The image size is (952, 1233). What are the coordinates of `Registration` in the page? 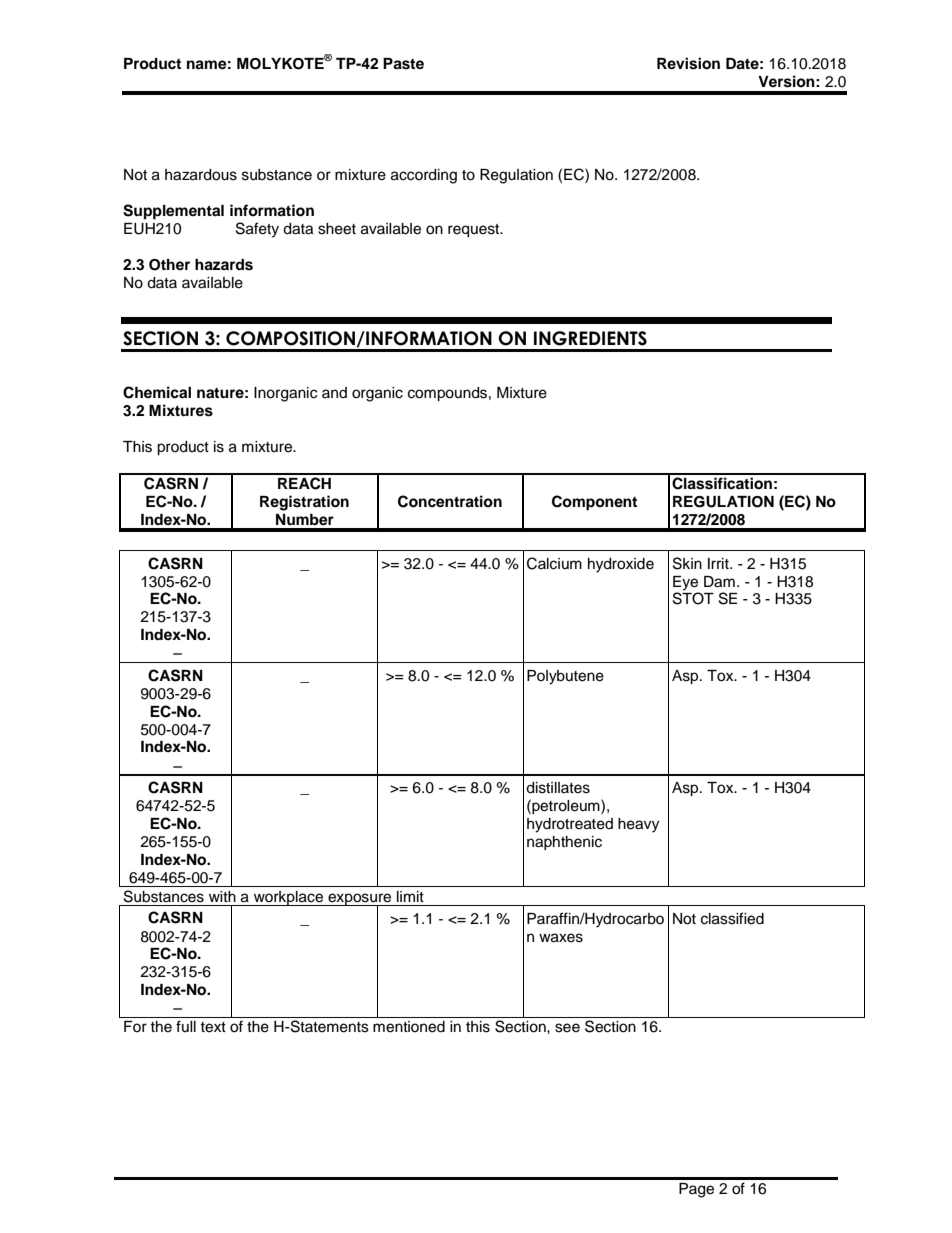 It's located at (304, 503).
